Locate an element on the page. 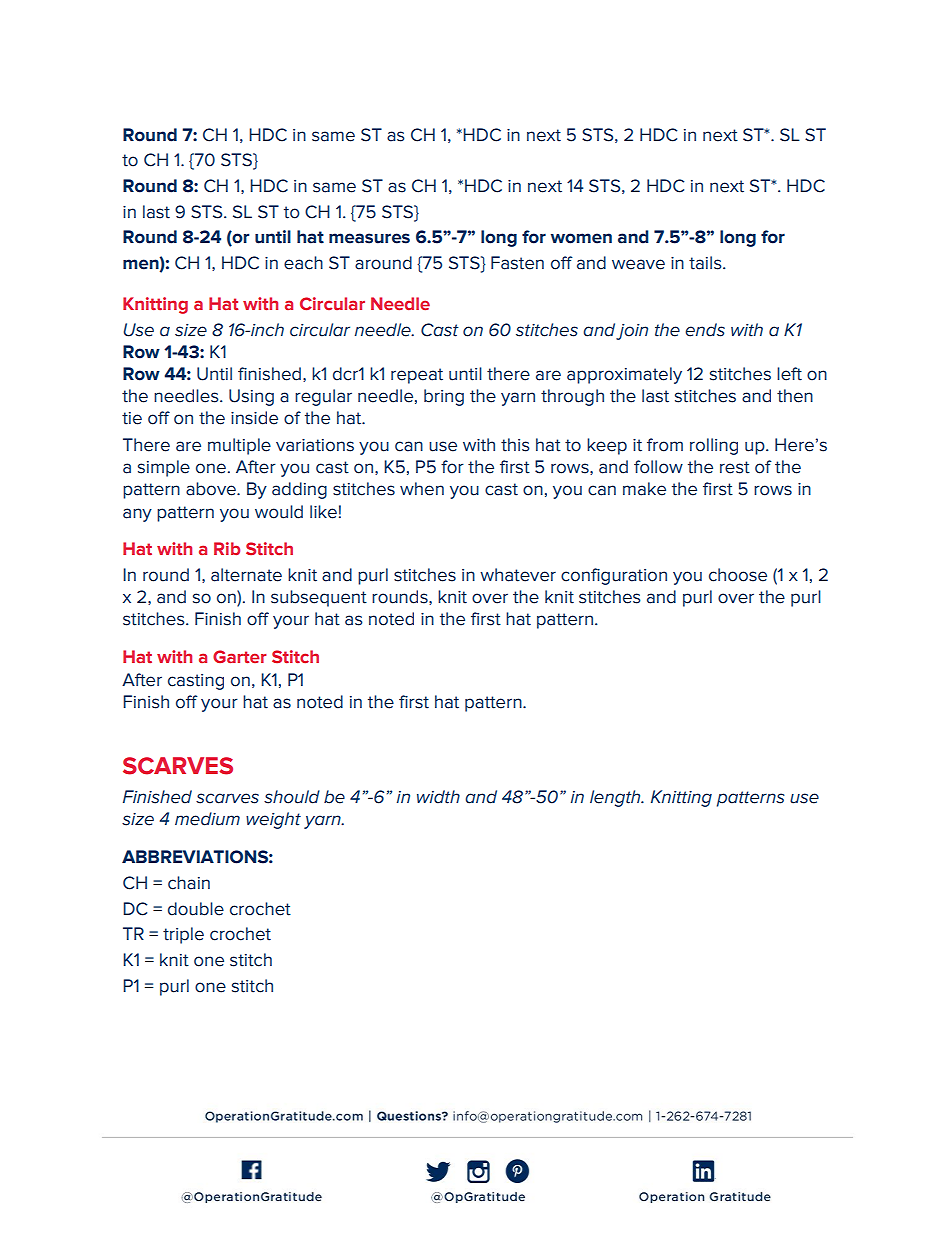 The height and width of the document is (1233, 952). Fasten is located at coordinates (517, 263).
